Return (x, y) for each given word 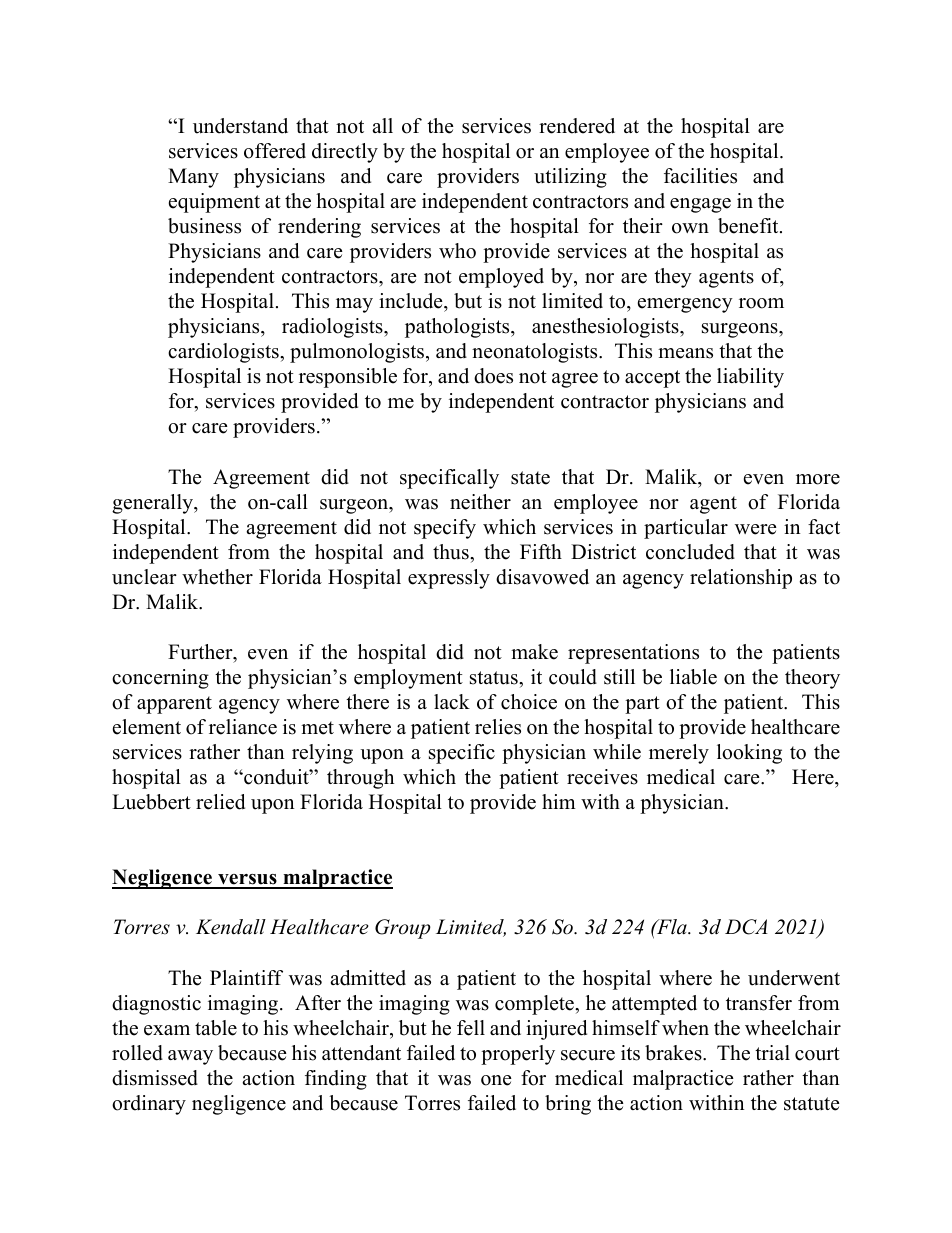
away (190, 1057)
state (530, 478)
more (818, 479)
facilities (700, 176)
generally (153, 504)
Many (193, 178)
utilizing (570, 178)
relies (498, 727)
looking (749, 754)
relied (220, 802)
